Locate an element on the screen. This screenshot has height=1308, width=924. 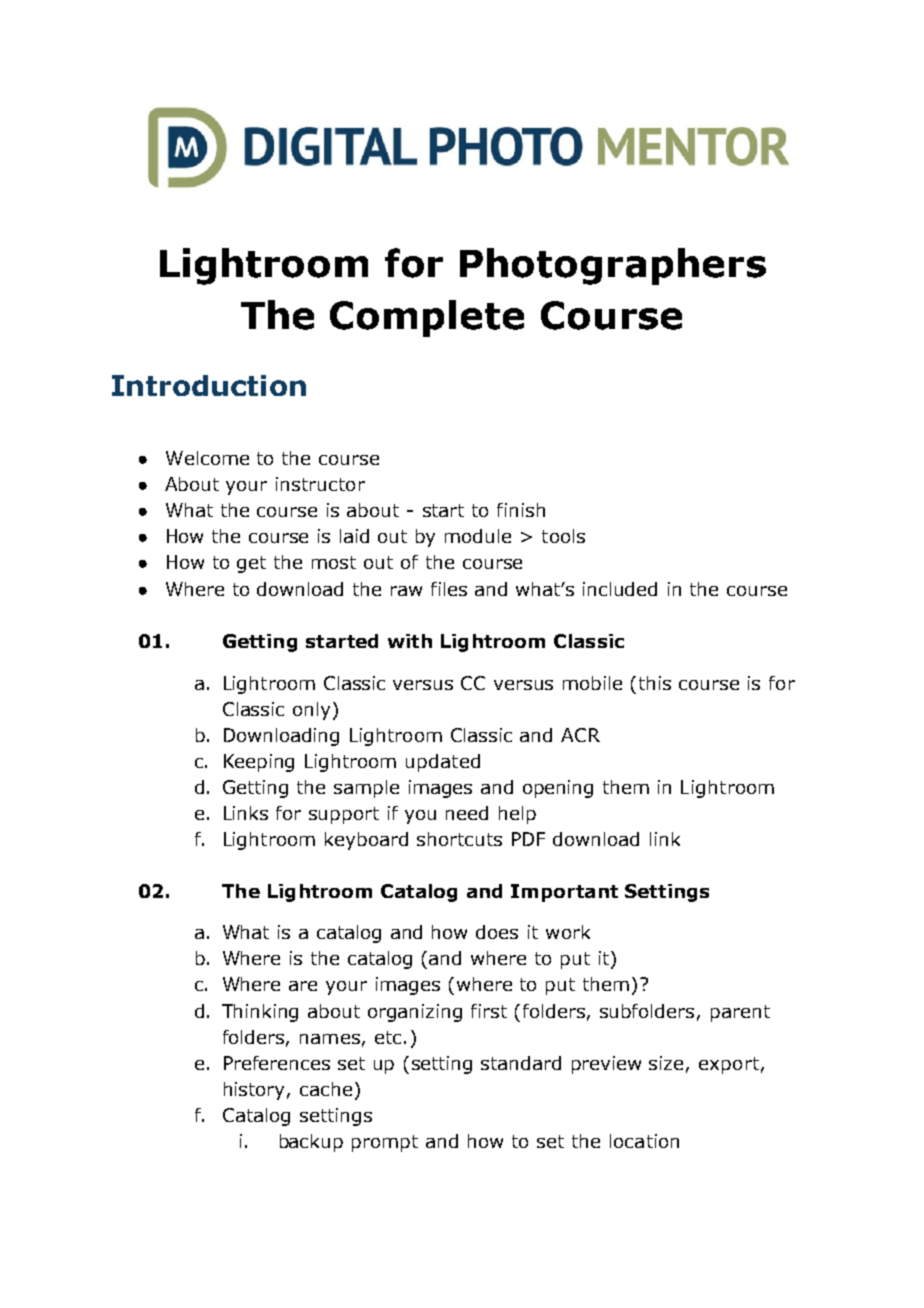
Photographers is located at coordinates (613, 266).
